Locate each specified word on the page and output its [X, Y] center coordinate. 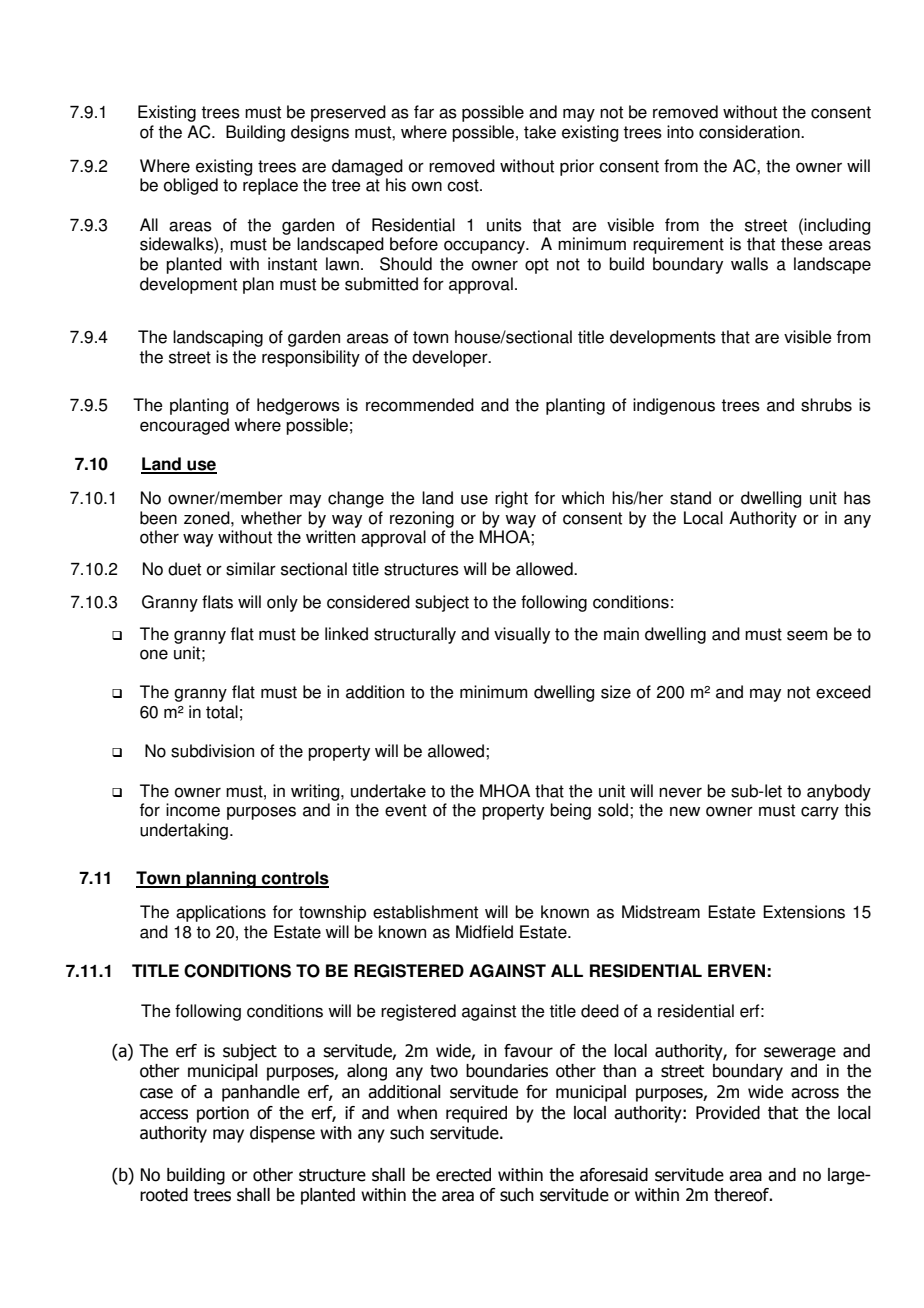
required [476, 1114]
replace [270, 186]
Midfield [484, 932]
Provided [728, 1113]
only [282, 603]
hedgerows [298, 406]
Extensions [804, 912]
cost [464, 185]
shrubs [826, 405]
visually [522, 635]
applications [221, 913]
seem [807, 635]
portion [223, 1114]
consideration [750, 132]
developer [451, 358]
